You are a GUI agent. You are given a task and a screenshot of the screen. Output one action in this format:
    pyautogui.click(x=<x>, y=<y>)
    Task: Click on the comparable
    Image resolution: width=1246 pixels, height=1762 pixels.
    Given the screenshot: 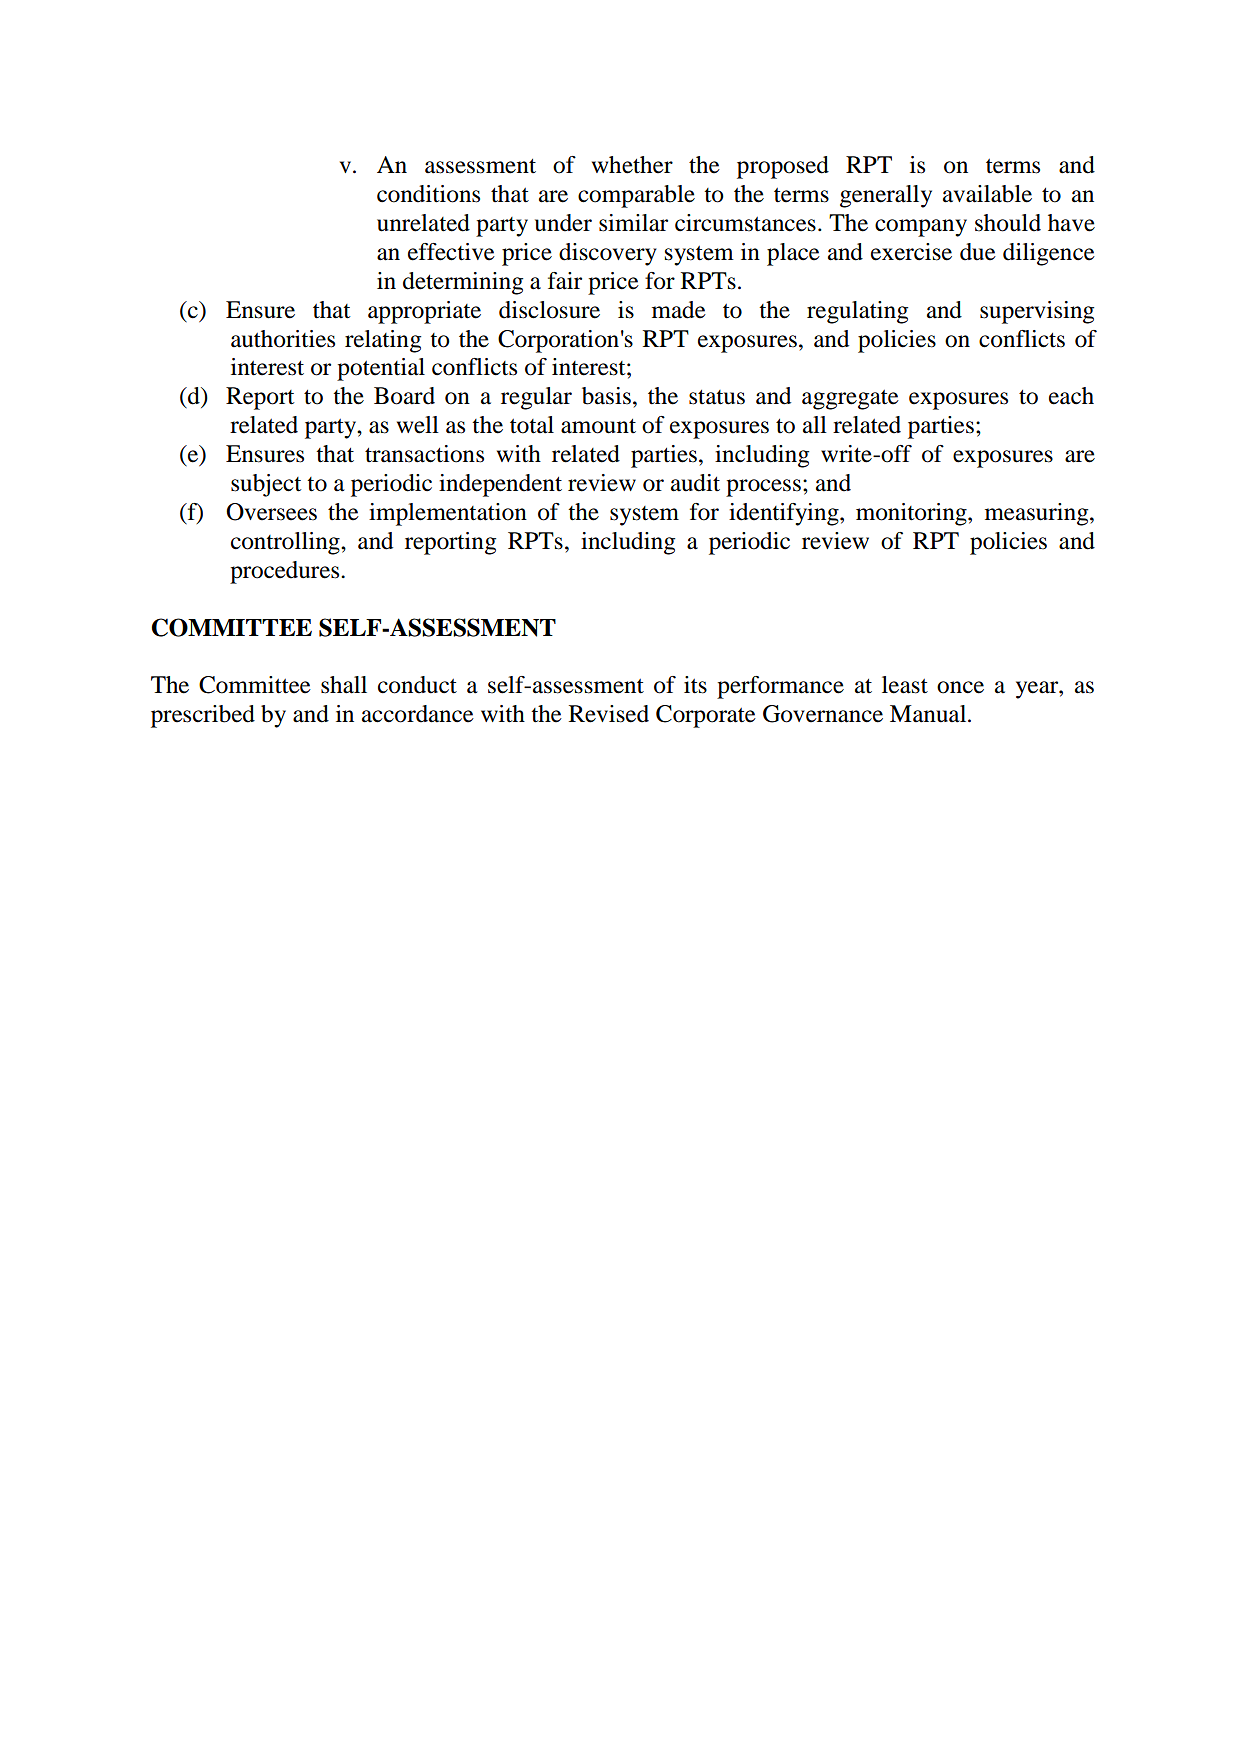 What is the action you would take?
    pyautogui.click(x=636, y=196)
